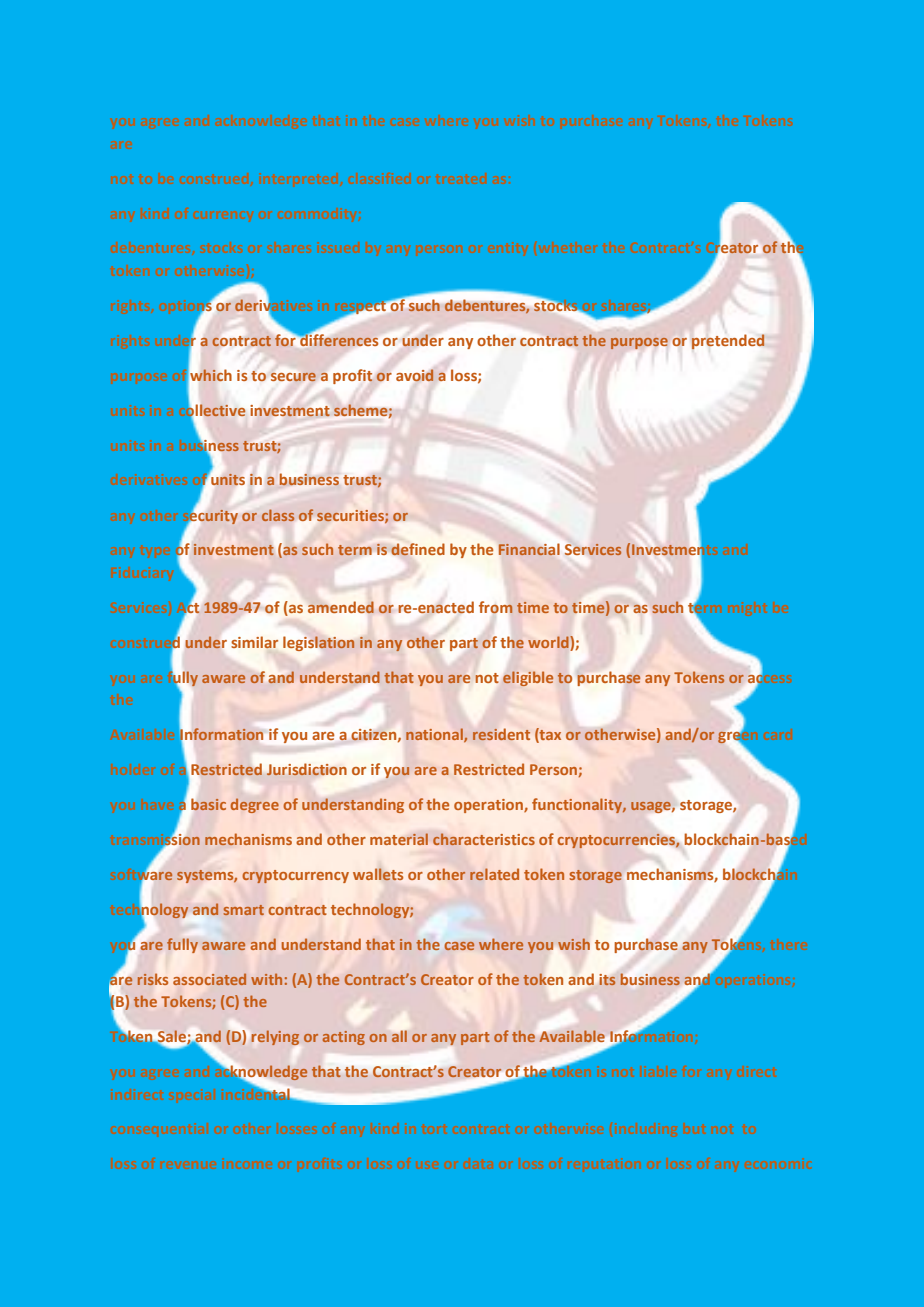 The image size is (924, 1307). I want to click on avoid, so click(415, 375).
